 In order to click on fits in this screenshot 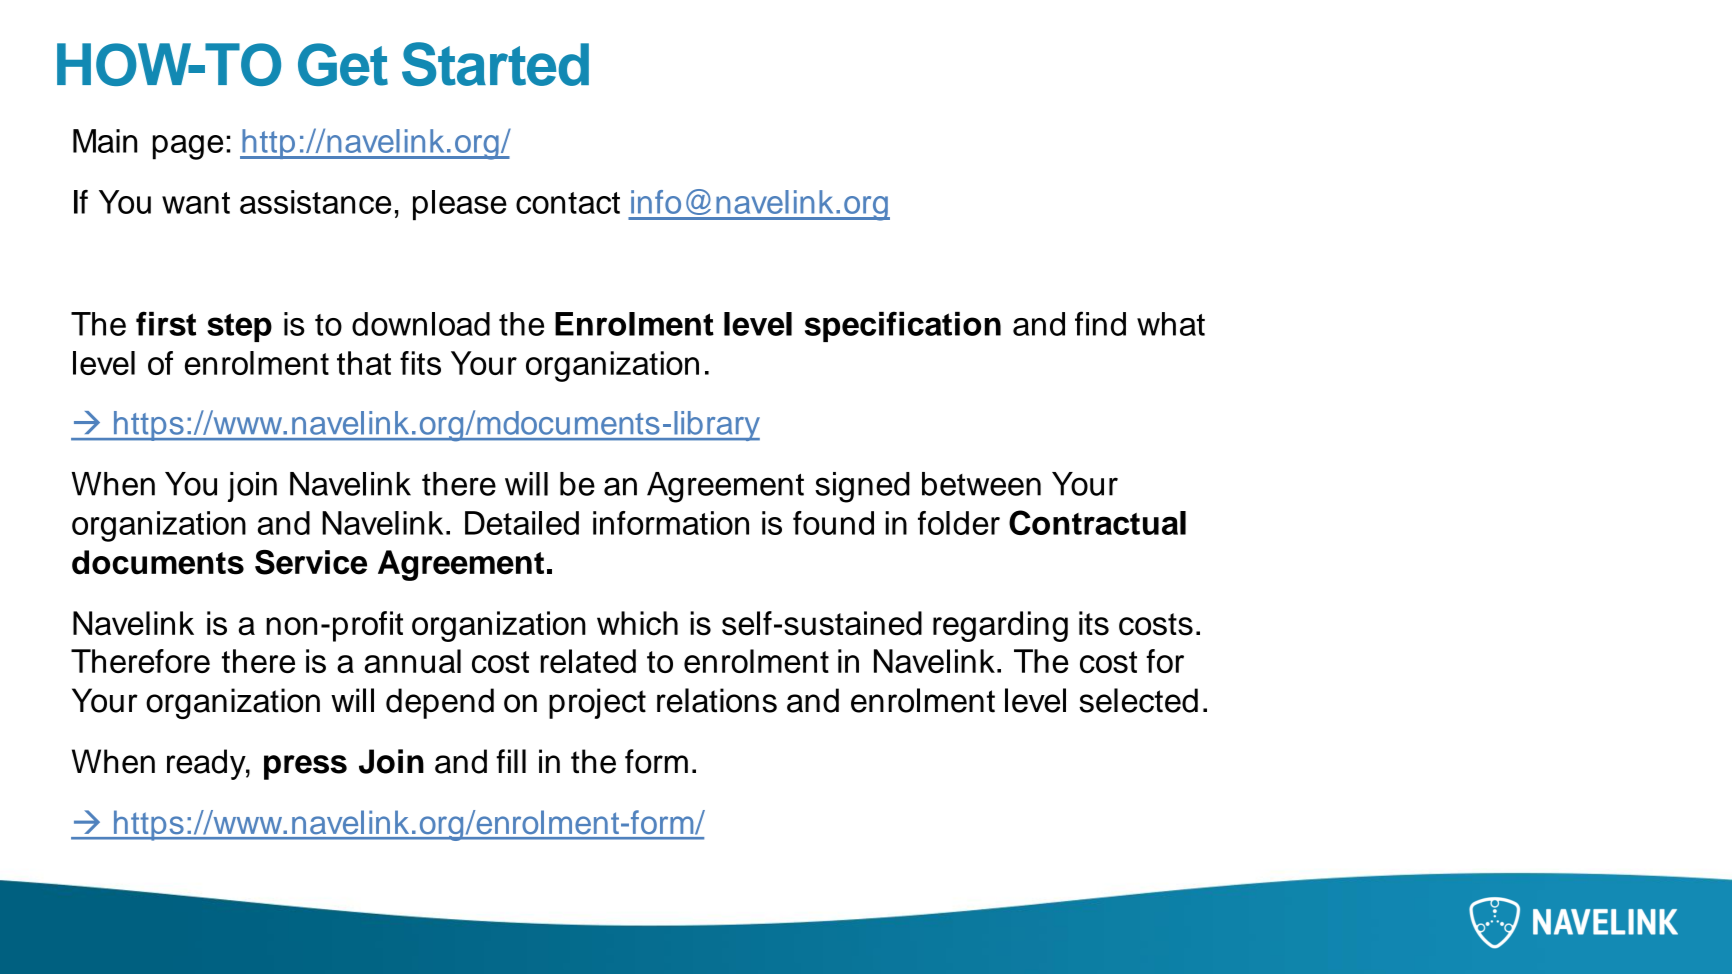, I will do `click(420, 363)`.
